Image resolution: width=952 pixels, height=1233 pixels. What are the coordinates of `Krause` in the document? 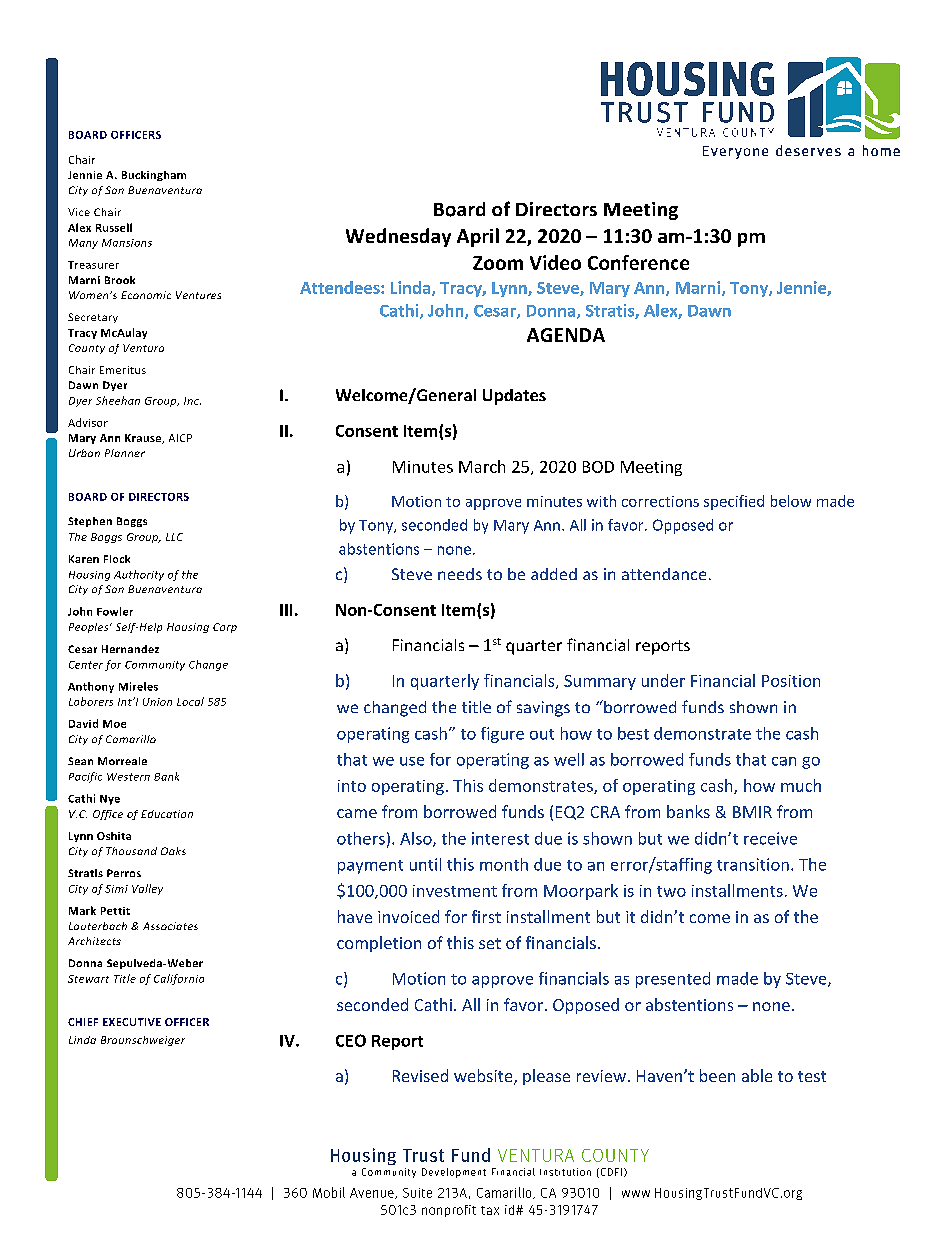 It's located at (144, 439).
